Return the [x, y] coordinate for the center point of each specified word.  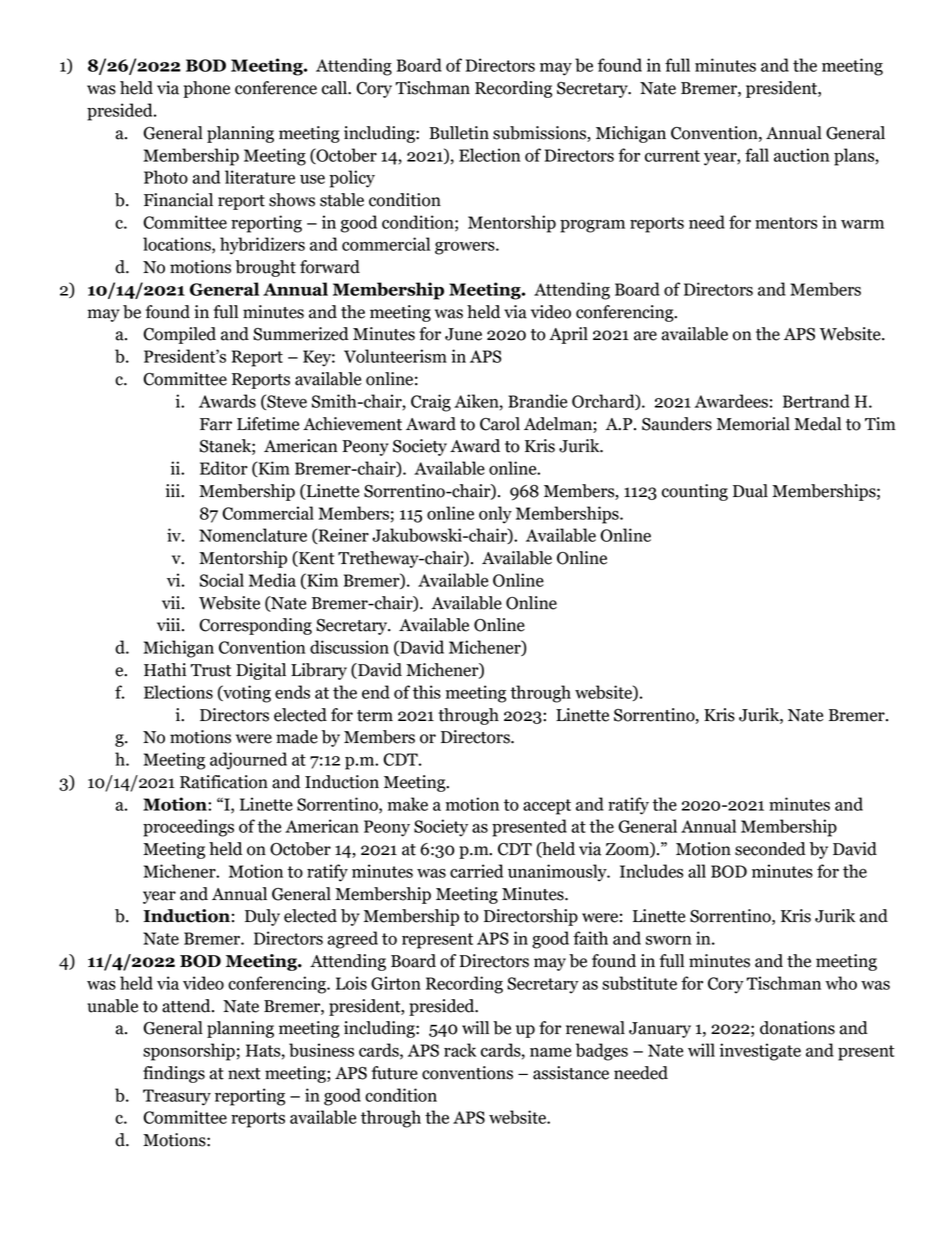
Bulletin [459, 133]
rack [460, 1050]
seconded [770, 849]
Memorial [753, 424]
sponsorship [189, 1052]
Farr [216, 424]
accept [547, 807]
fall [757, 155]
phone [206, 89]
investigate [760, 1052]
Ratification [224, 782]
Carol [500, 424]
